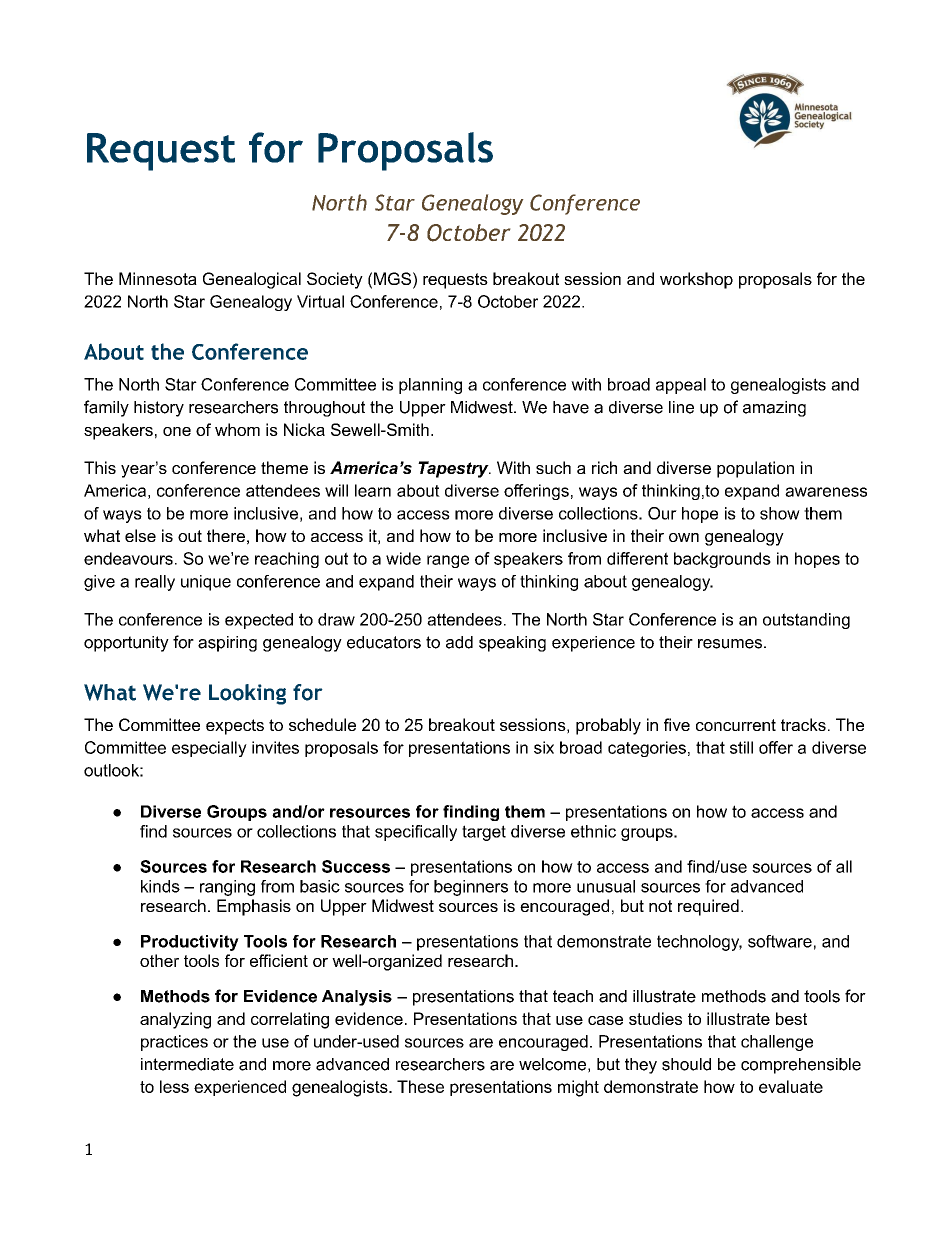 The height and width of the document is (1233, 952). Describe the element at coordinates (187, 1064) in the document. I see `intermediate` at that location.
